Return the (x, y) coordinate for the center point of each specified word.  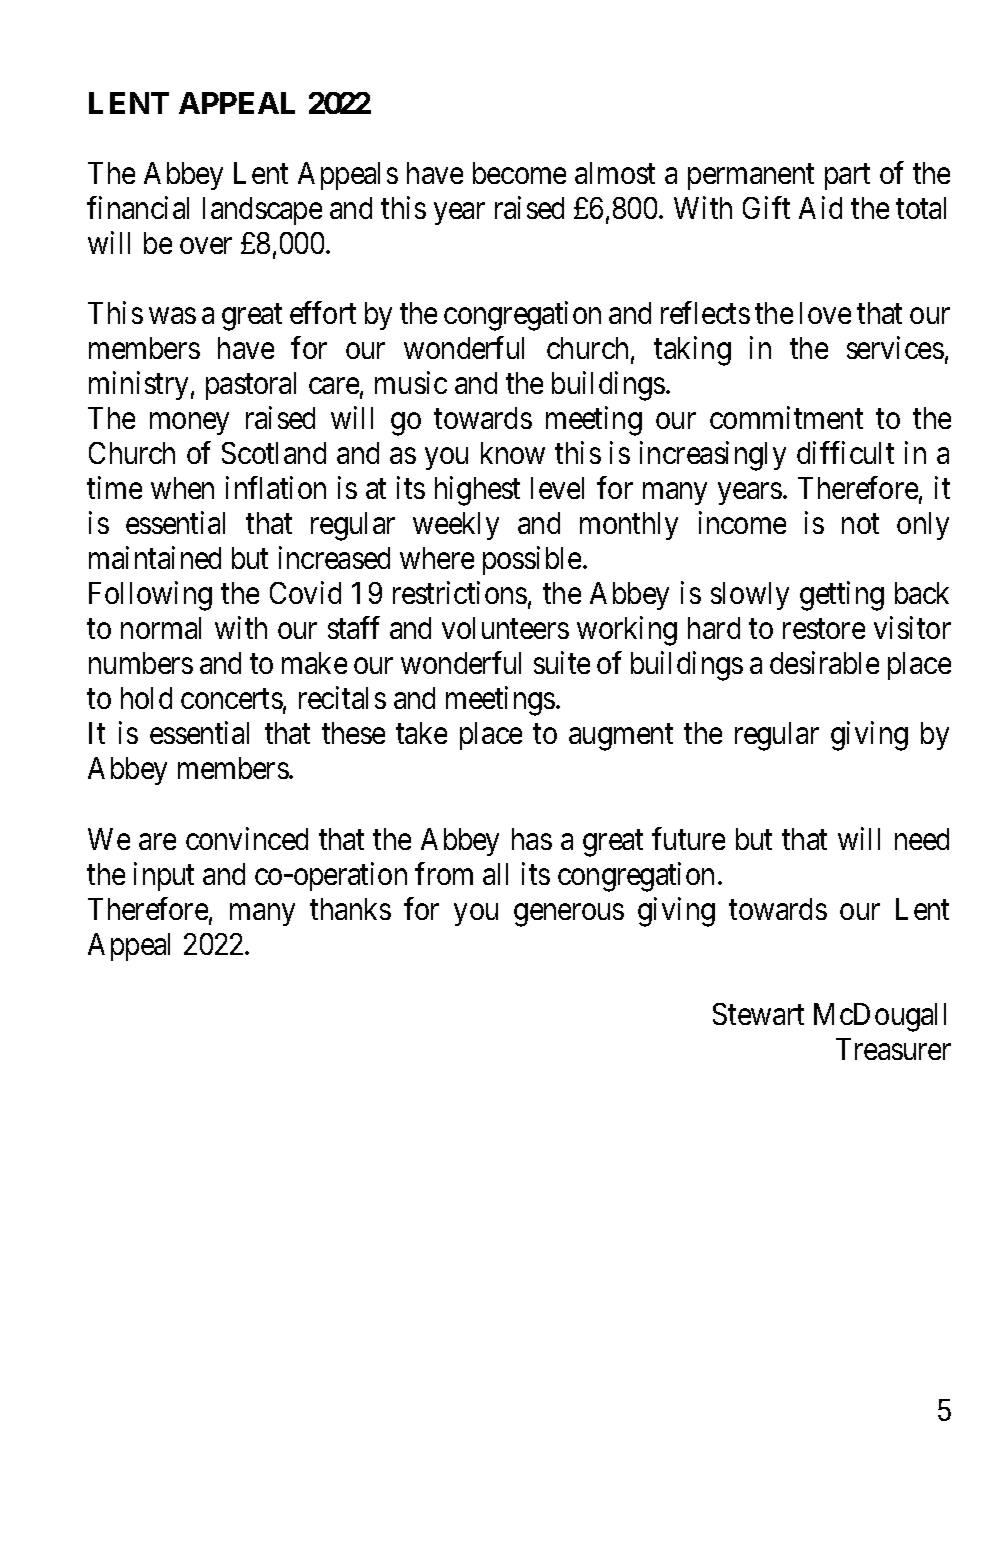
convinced (247, 838)
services (895, 347)
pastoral (251, 386)
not (860, 524)
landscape (262, 211)
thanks (350, 909)
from (444, 873)
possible (532, 561)
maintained (155, 558)
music (411, 382)
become (519, 173)
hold (146, 698)
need (922, 839)
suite (562, 663)
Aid (820, 207)
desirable (824, 663)
